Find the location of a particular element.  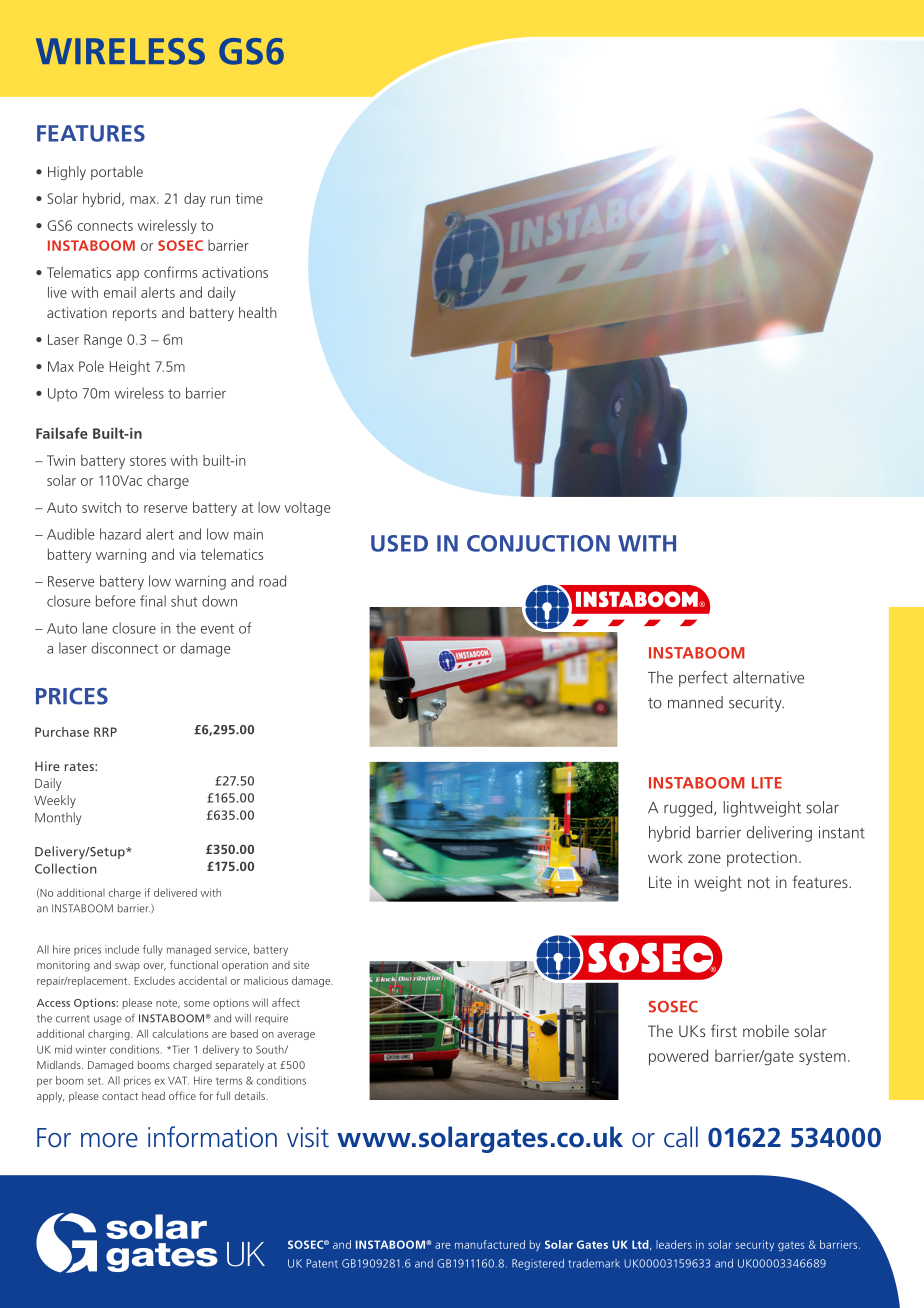

day is located at coordinates (195, 199).
